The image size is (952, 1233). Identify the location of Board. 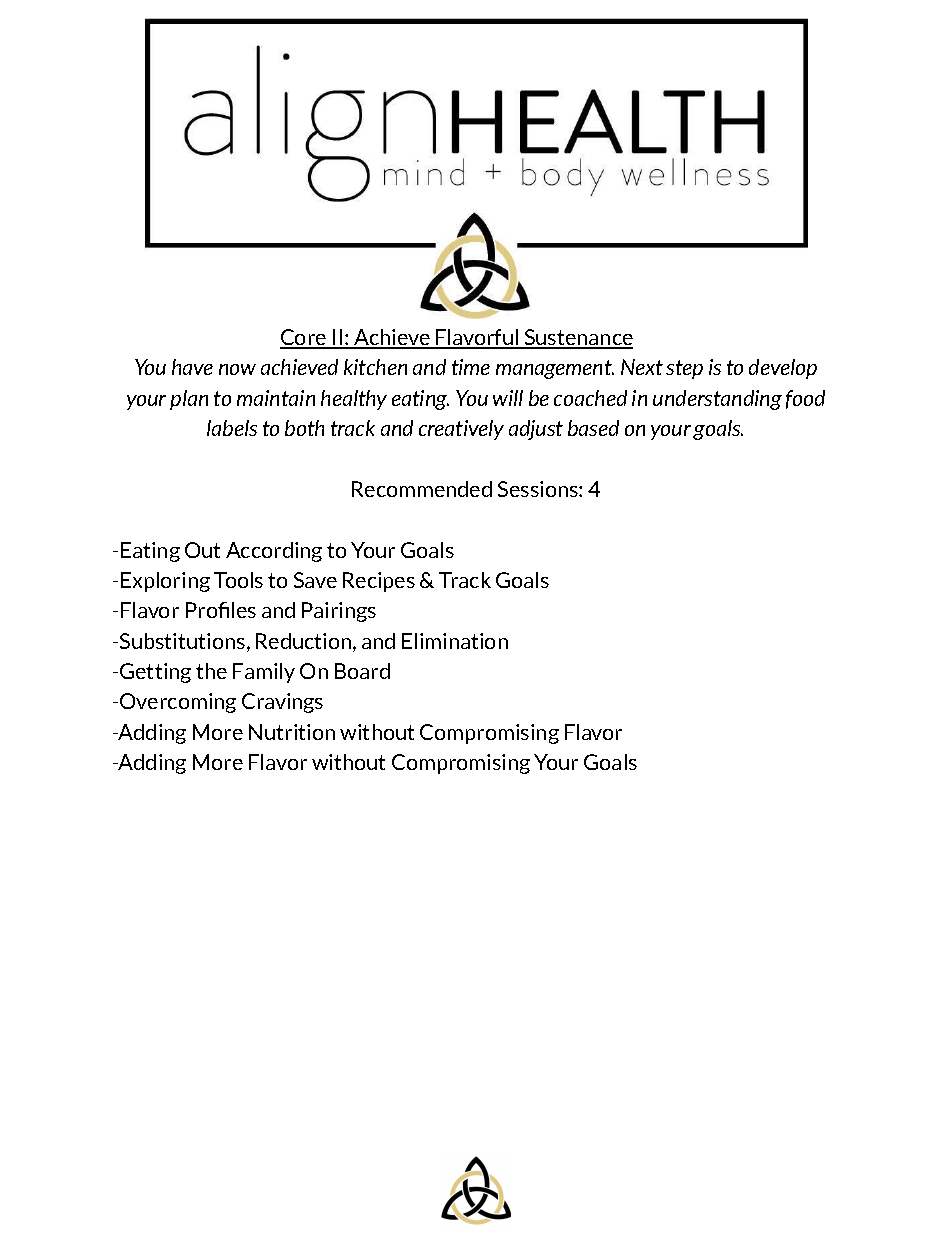
(362, 671).
